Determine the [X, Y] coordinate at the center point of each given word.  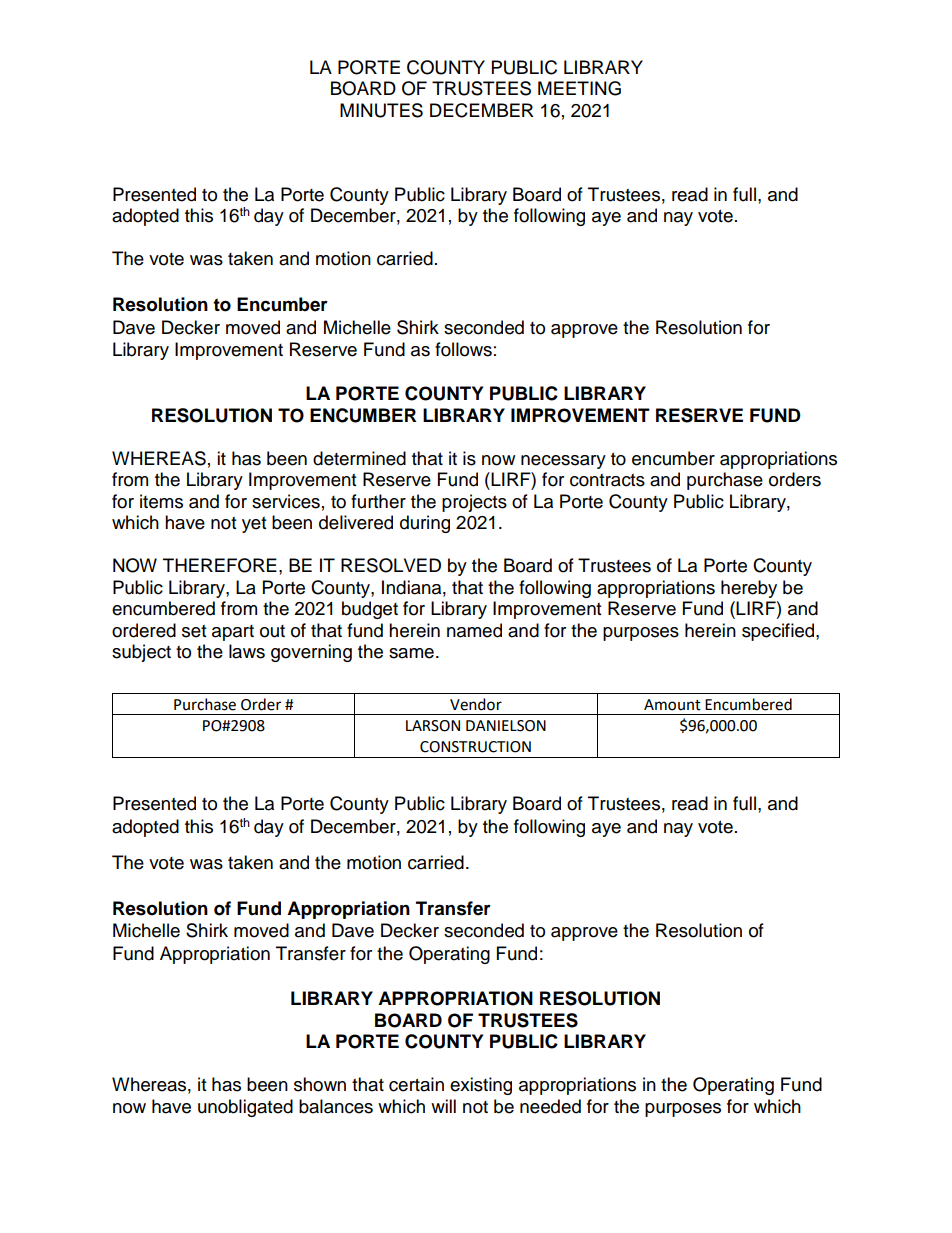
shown [320, 1084]
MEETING [579, 88]
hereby [749, 589]
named [474, 630]
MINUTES [381, 110]
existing [481, 1086]
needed [550, 1106]
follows [463, 349]
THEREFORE [220, 565]
